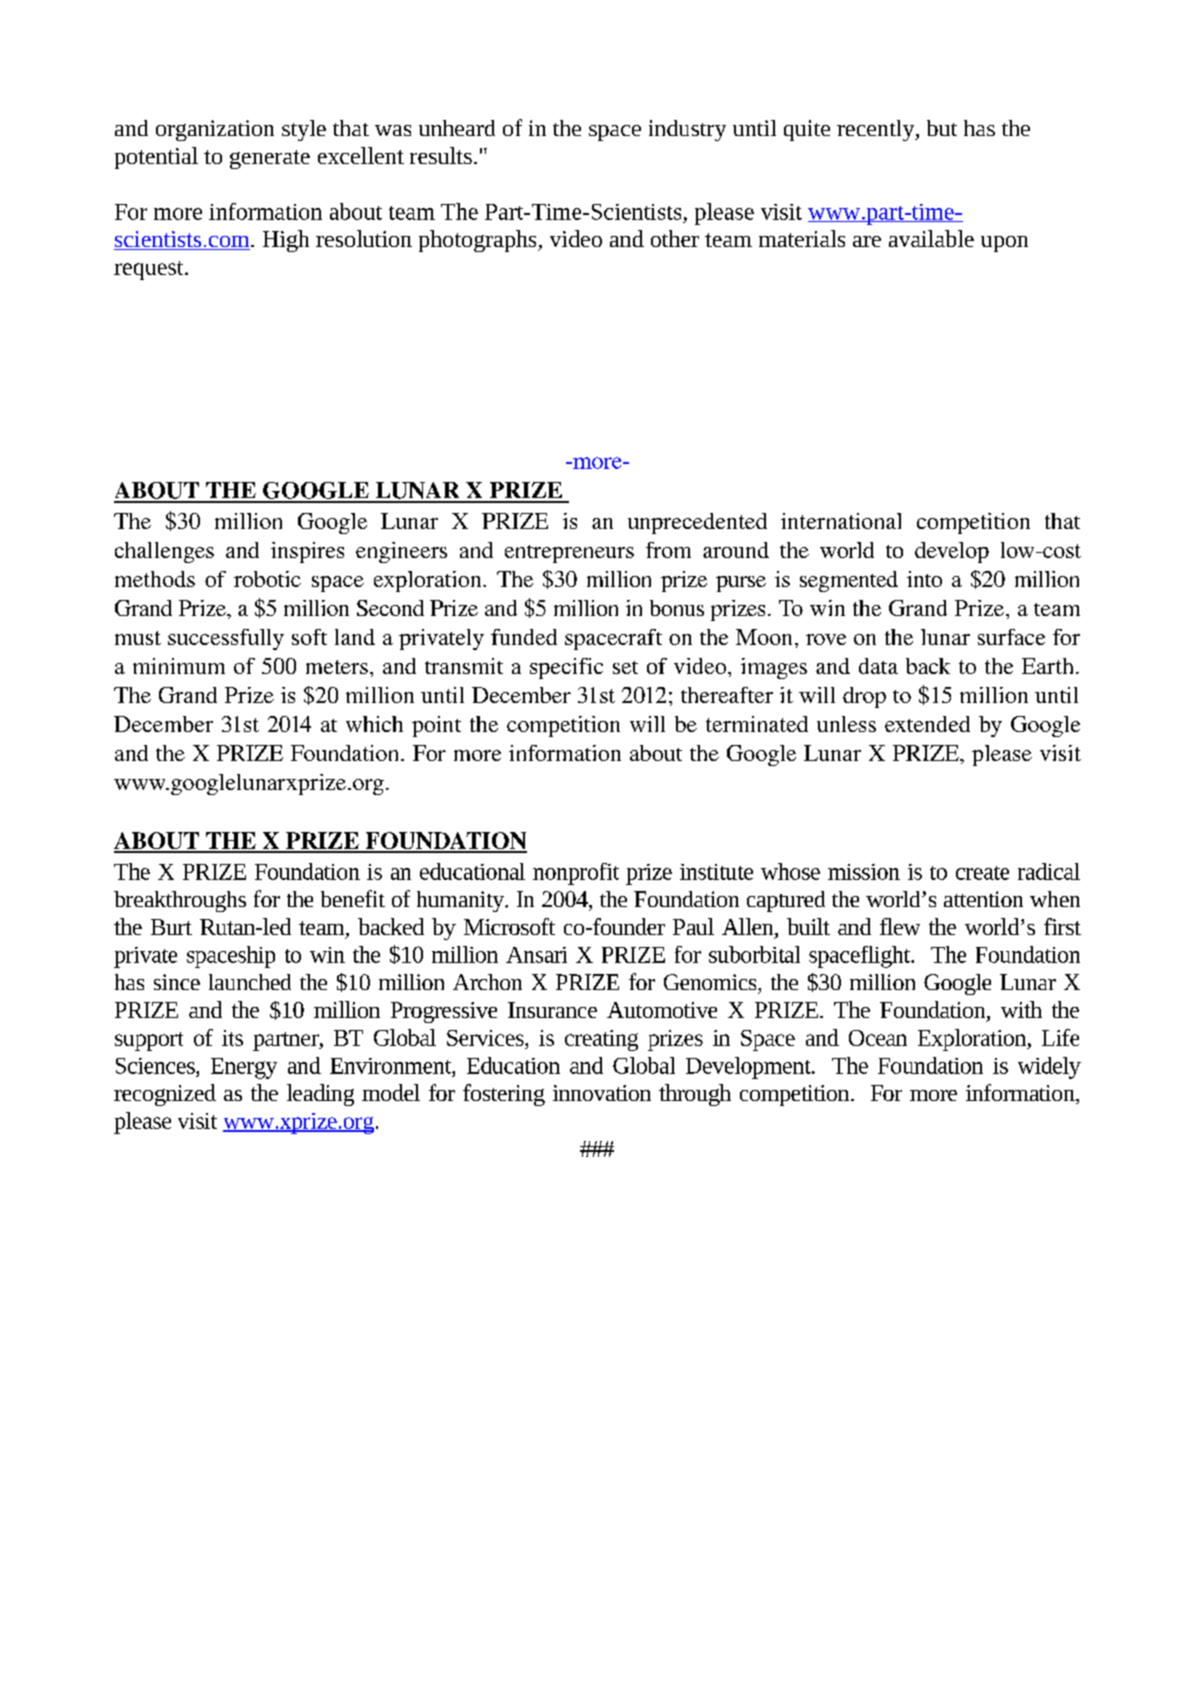  Describe the element at coordinates (677, 608) in the screenshot. I see `bonus` at that location.
